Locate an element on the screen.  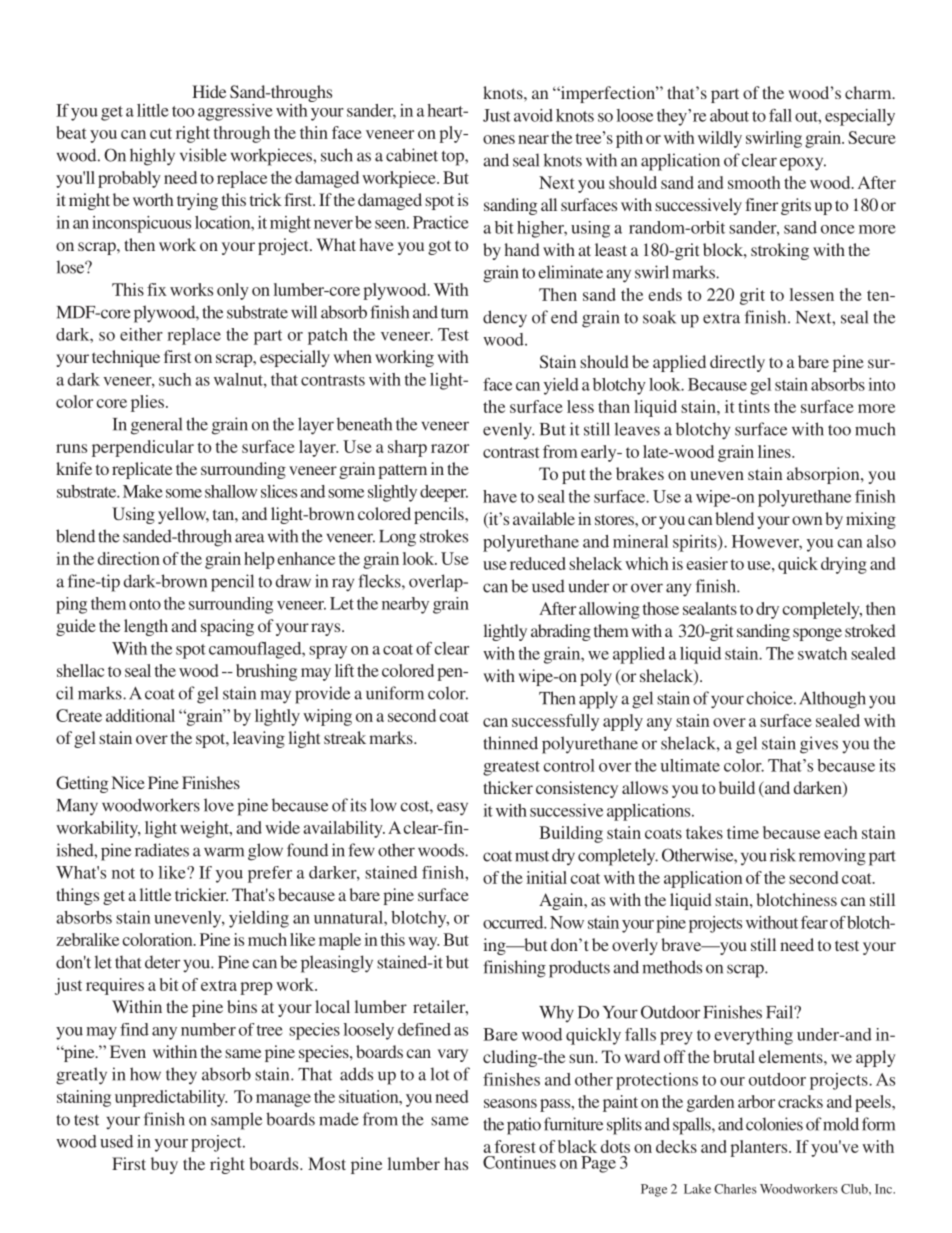
about is located at coordinates (729, 115).
